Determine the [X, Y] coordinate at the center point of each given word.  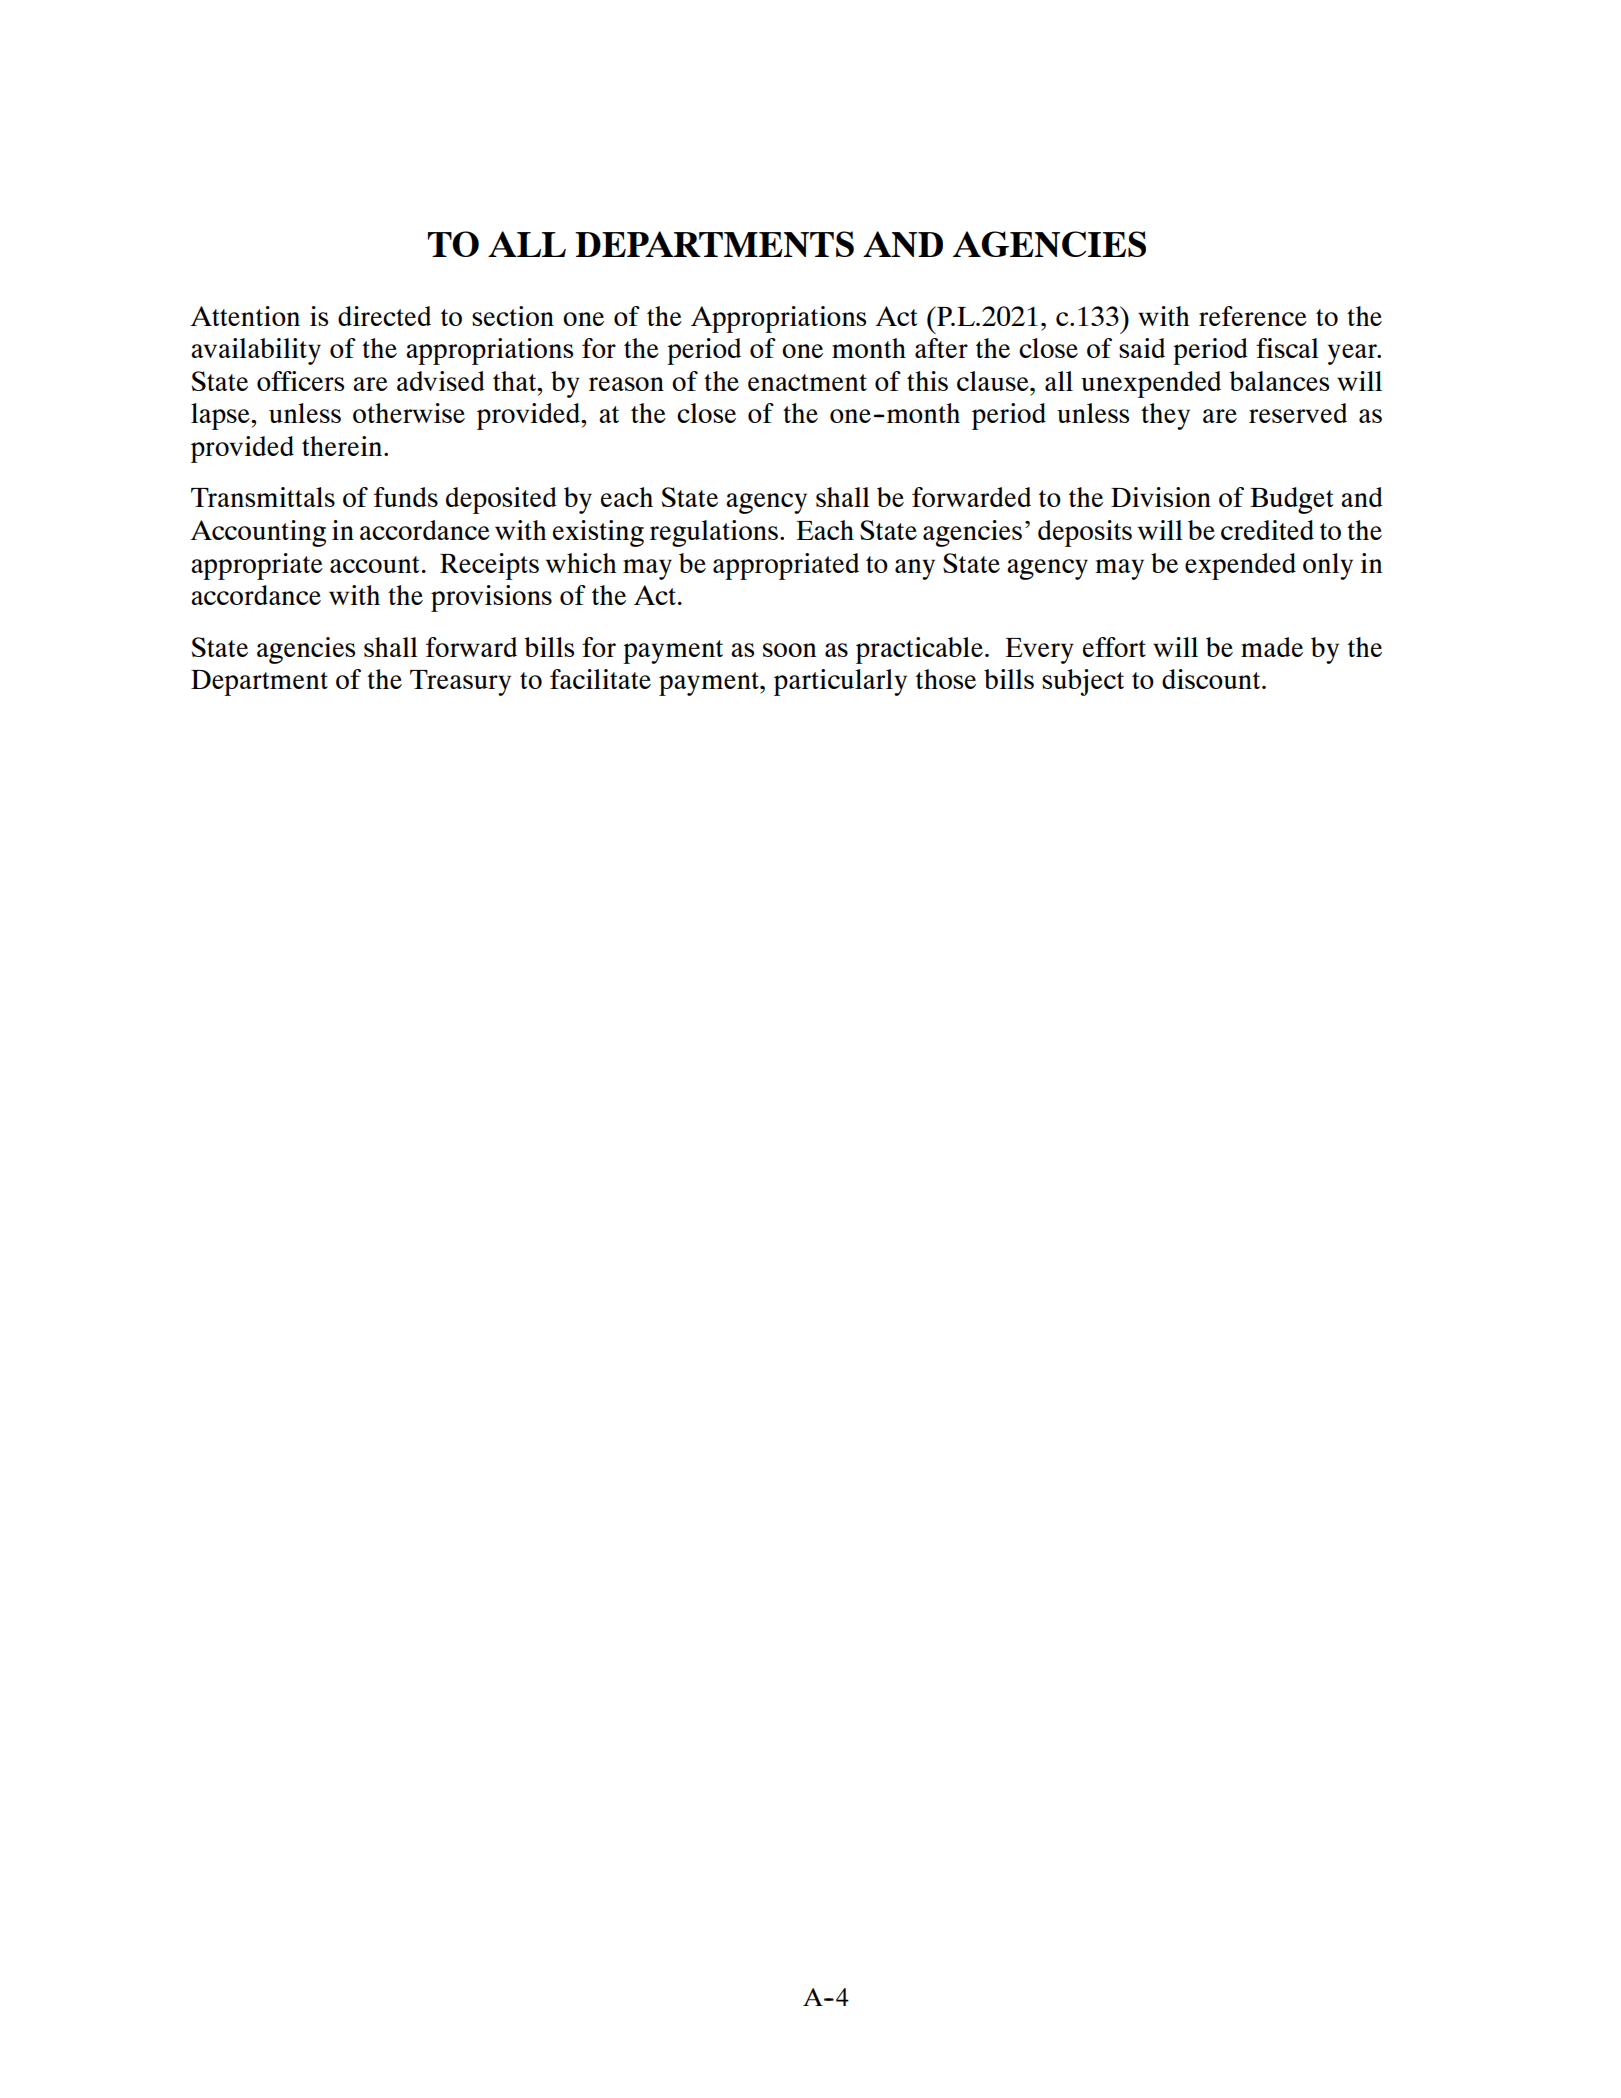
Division [1161, 497]
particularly [840, 682]
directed [384, 316]
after [941, 348]
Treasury [460, 683]
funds [406, 497]
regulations [714, 533]
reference [1253, 316]
